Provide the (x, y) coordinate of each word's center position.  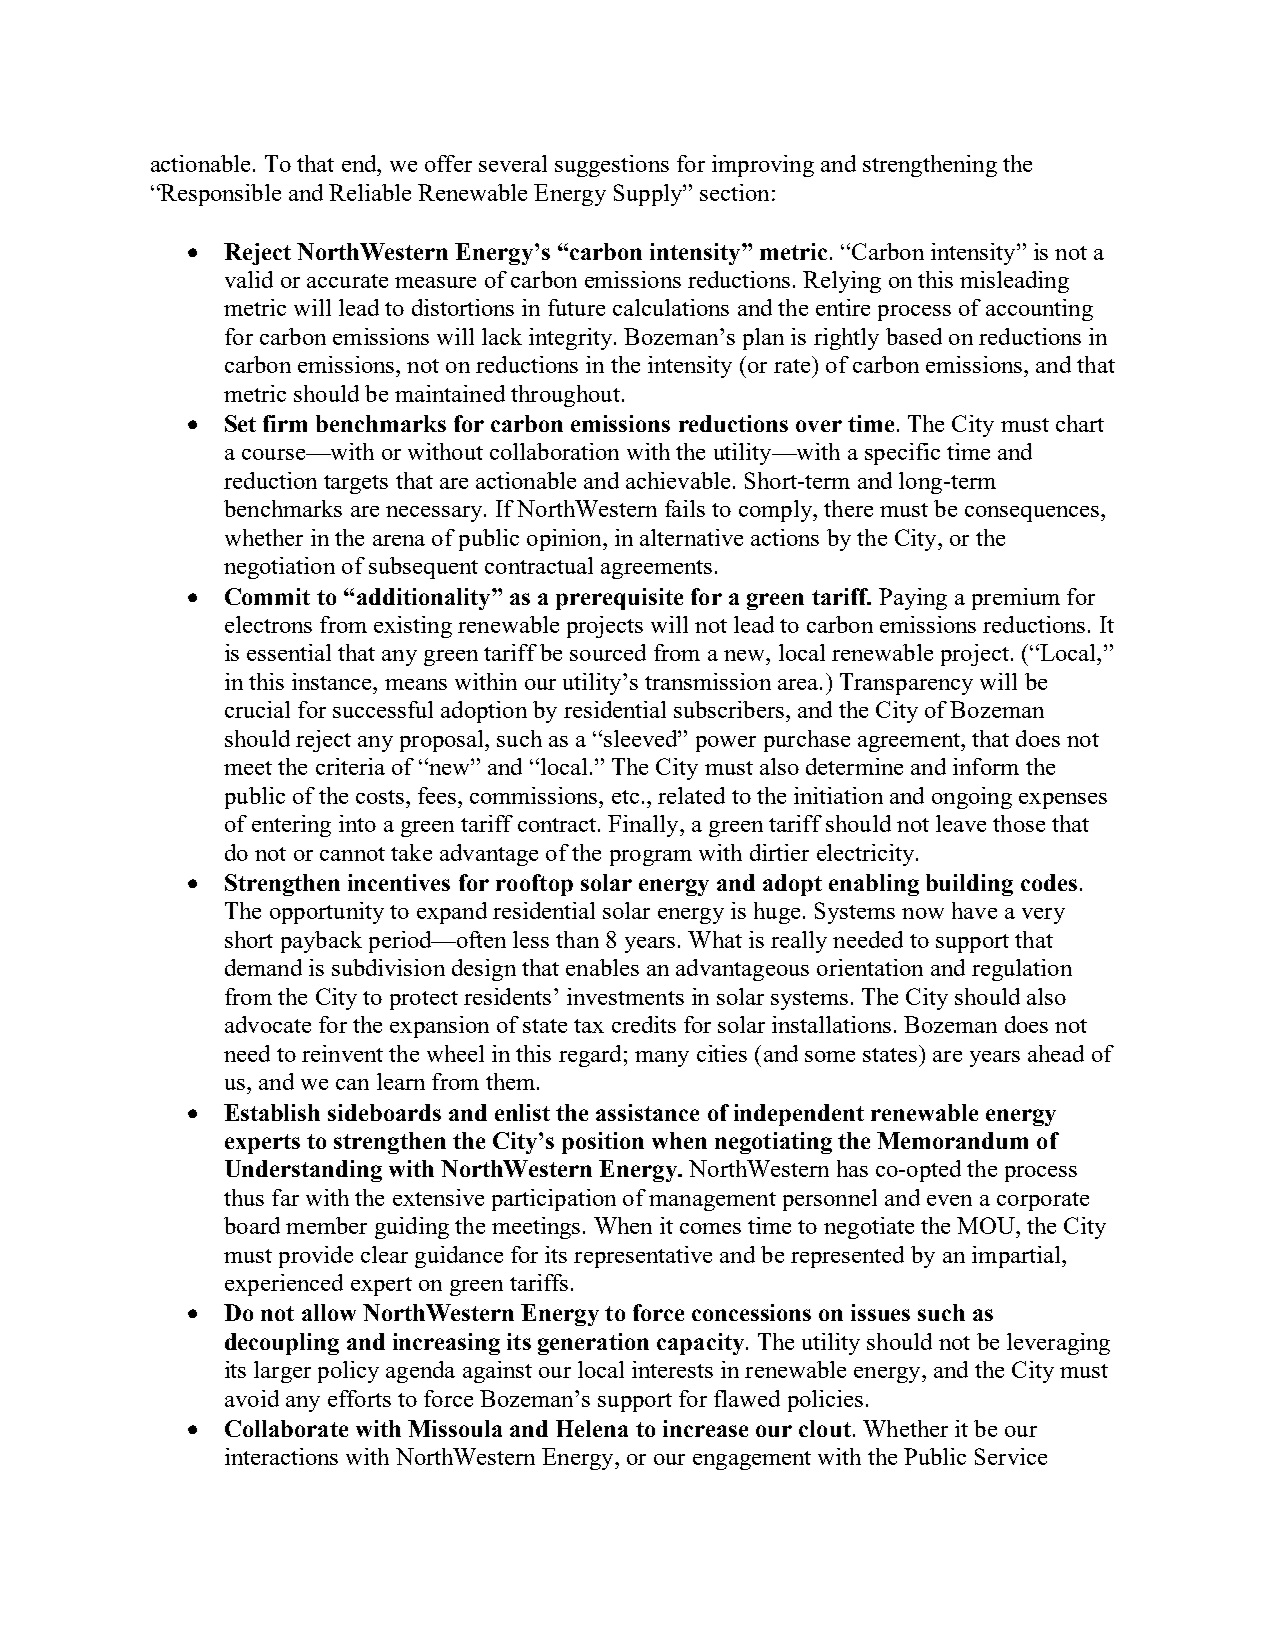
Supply (649, 195)
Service (1011, 1456)
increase (705, 1428)
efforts (359, 1398)
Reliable (370, 192)
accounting (1039, 310)
